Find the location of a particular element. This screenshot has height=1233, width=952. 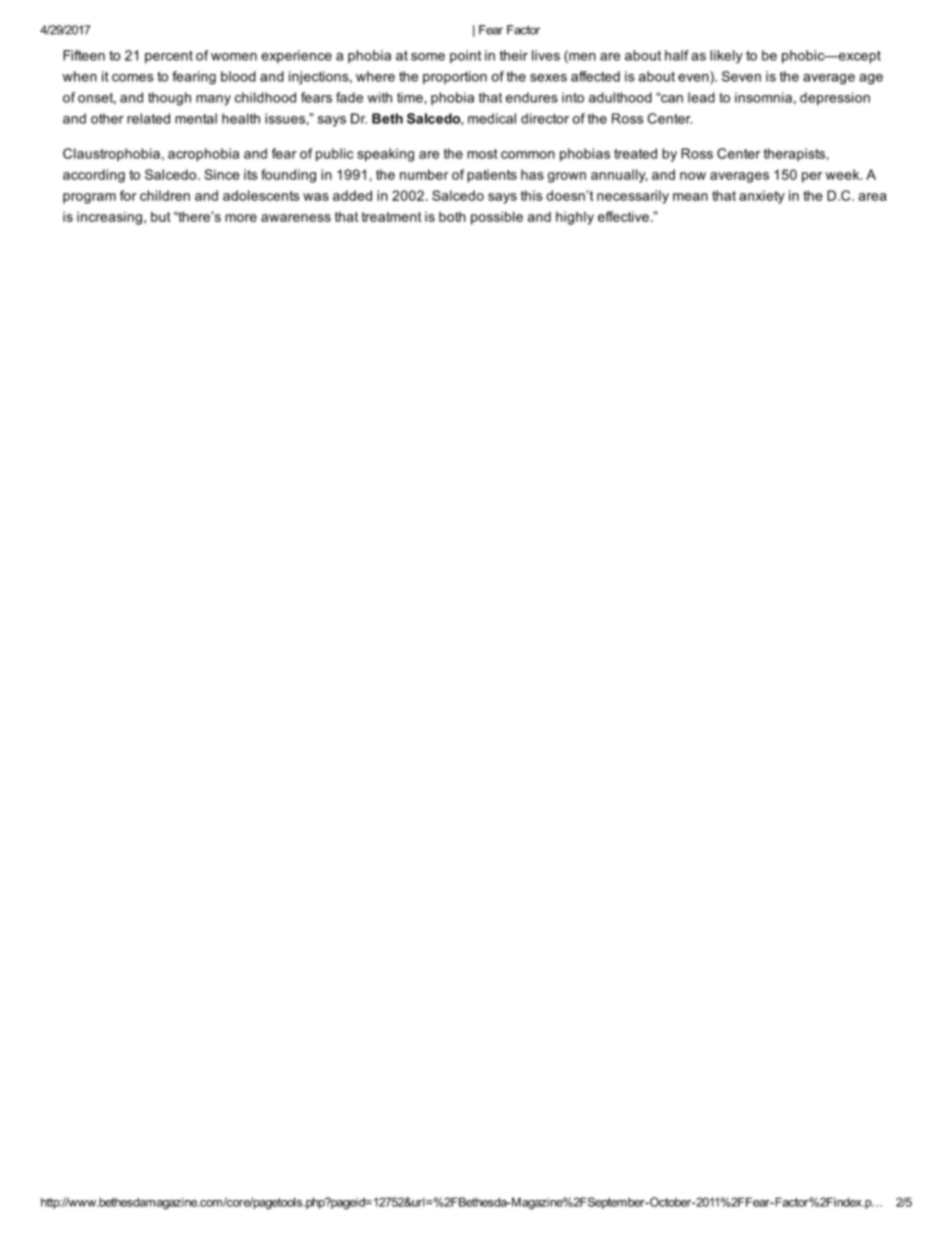

endures is located at coordinates (532, 97).
